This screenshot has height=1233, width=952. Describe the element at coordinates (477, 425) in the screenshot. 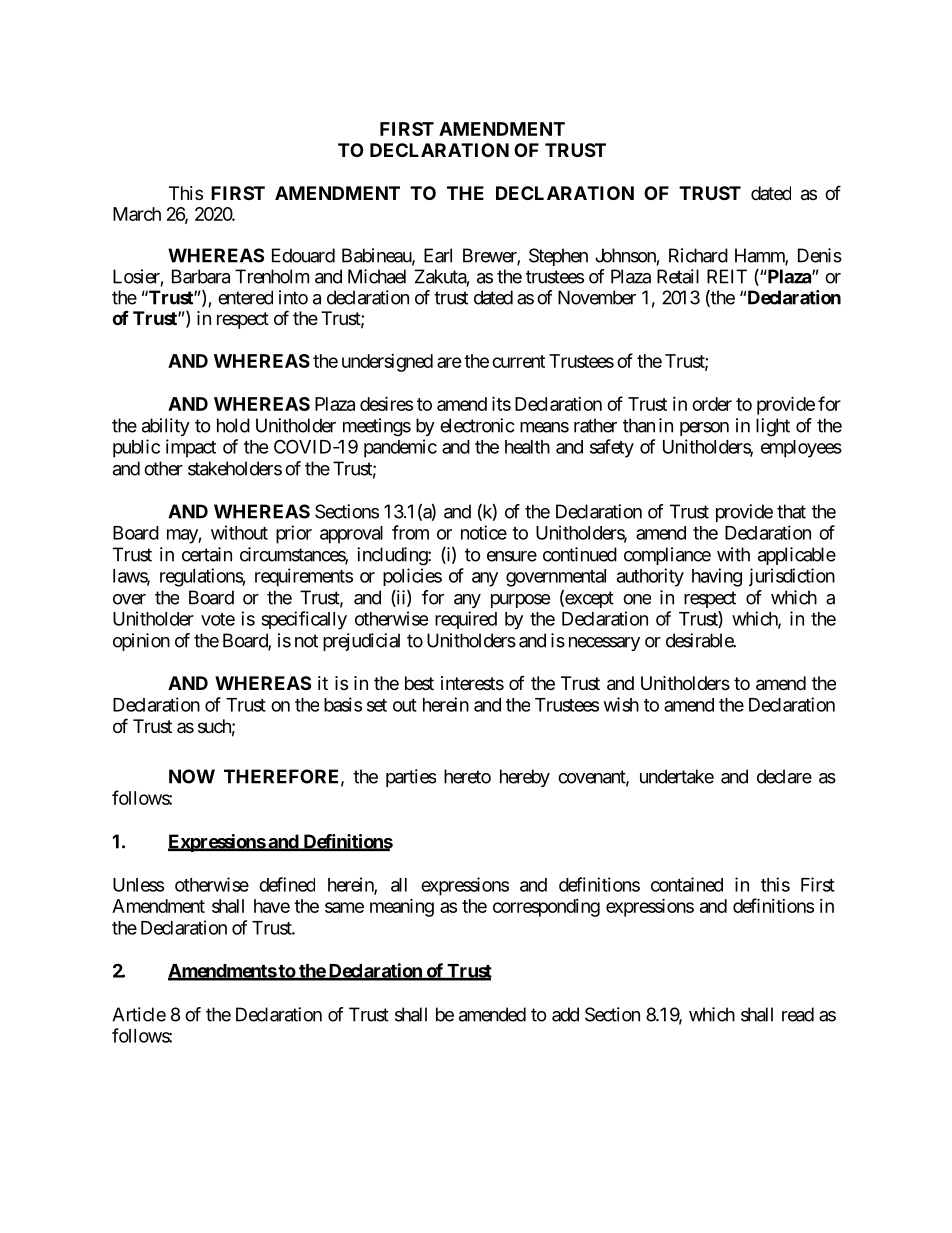

I see `electronic` at that location.
